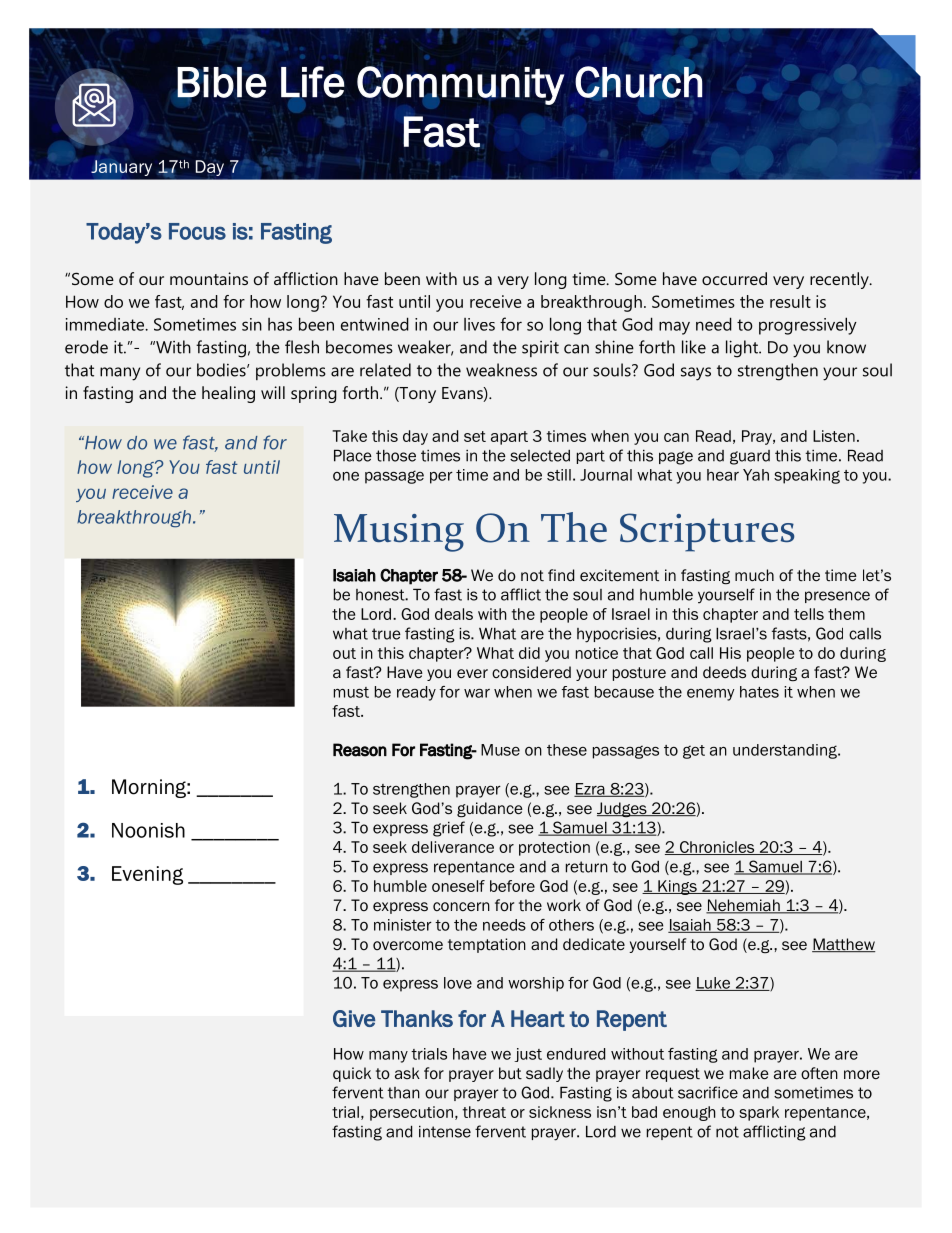  Describe the element at coordinates (386, 634) in the document. I see `true` at that location.
